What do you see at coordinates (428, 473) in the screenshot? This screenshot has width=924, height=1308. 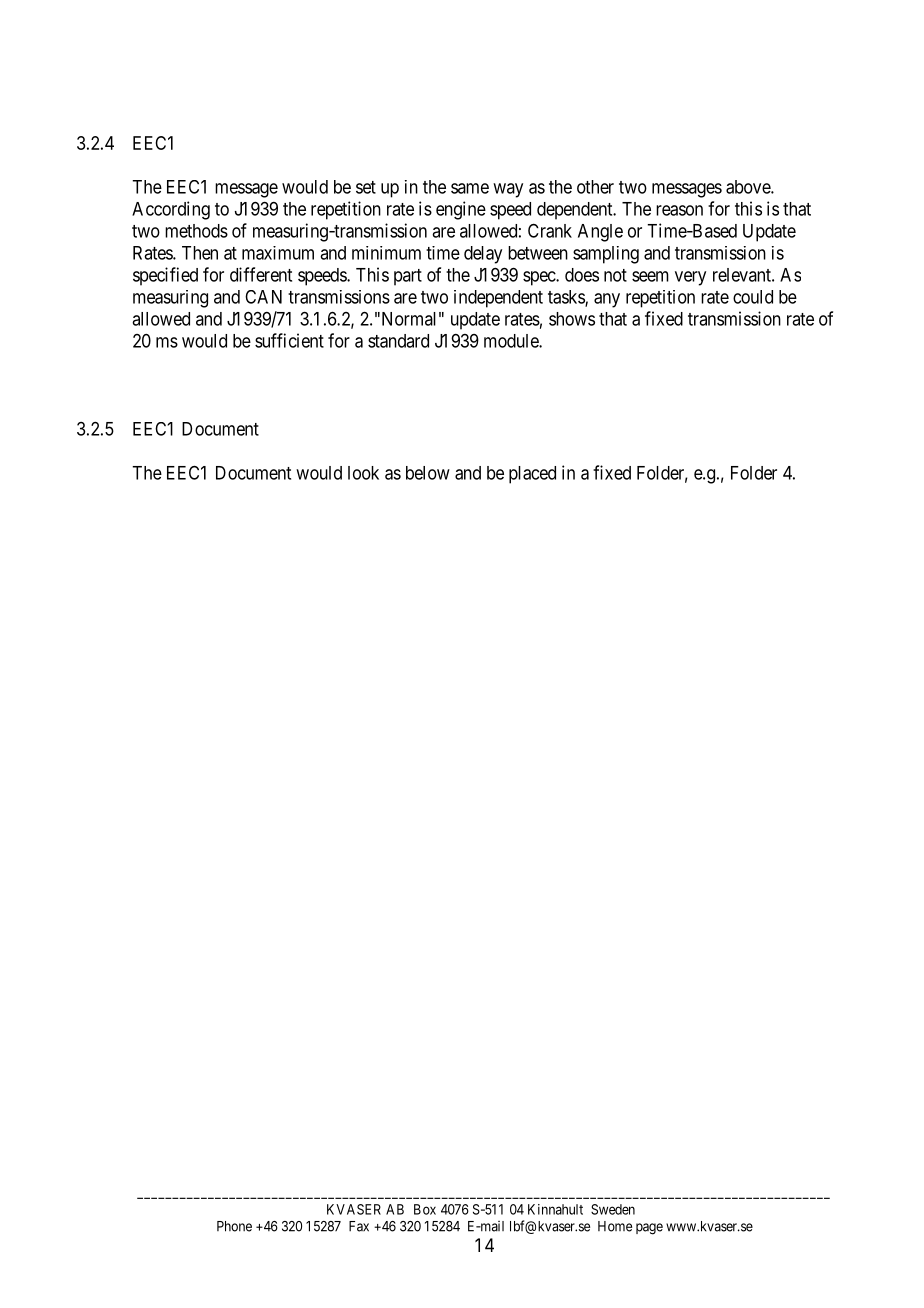 I see `below` at bounding box center [428, 473].
